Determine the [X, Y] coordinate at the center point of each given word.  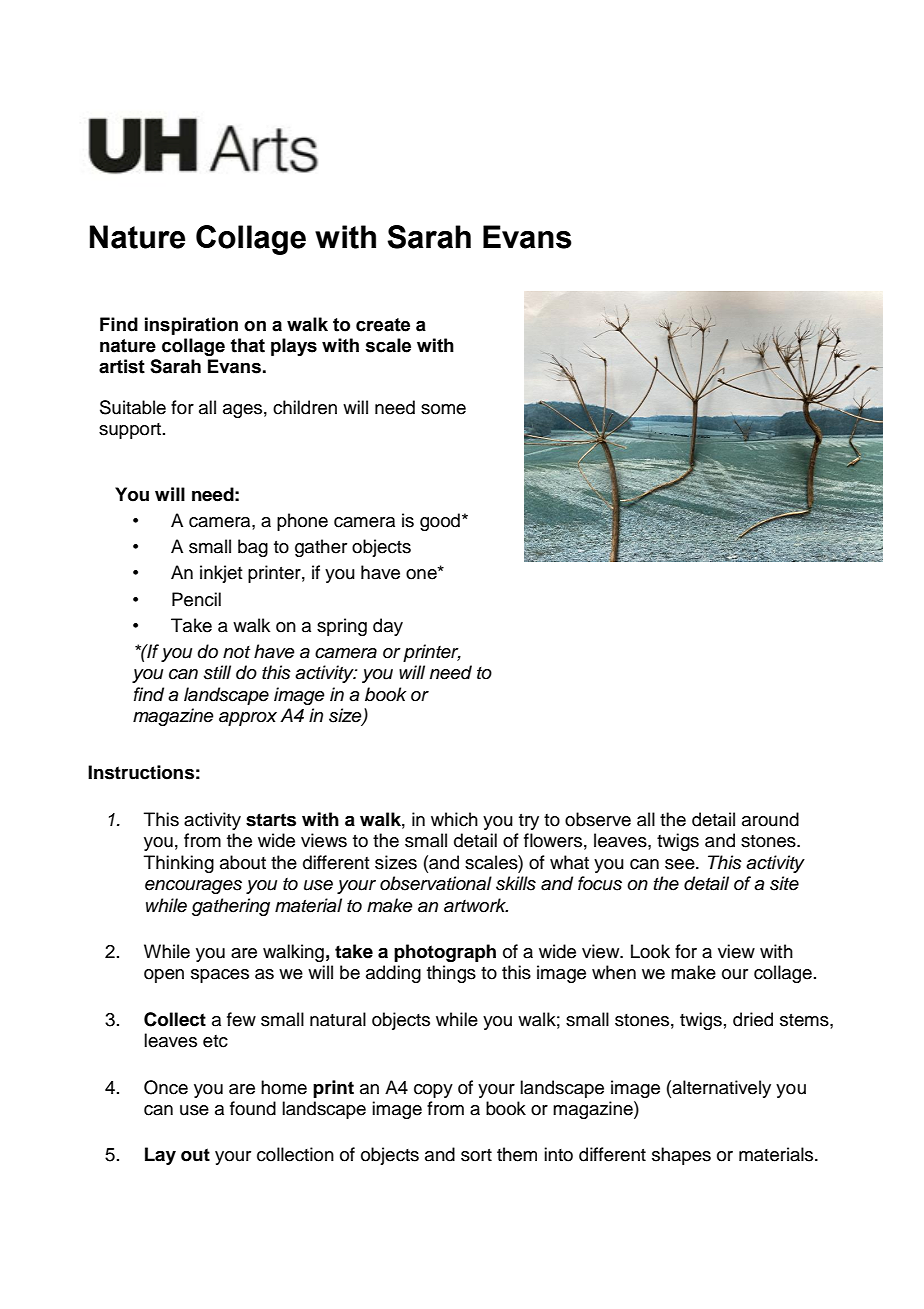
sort [476, 1155]
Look [650, 951]
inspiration [191, 326]
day [388, 627]
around [770, 819]
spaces [220, 976]
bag [253, 548]
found [253, 1108]
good [440, 522]
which [454, 819]
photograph [445, 953]
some [443, 409]
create [383, 325]
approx [248, 719]
